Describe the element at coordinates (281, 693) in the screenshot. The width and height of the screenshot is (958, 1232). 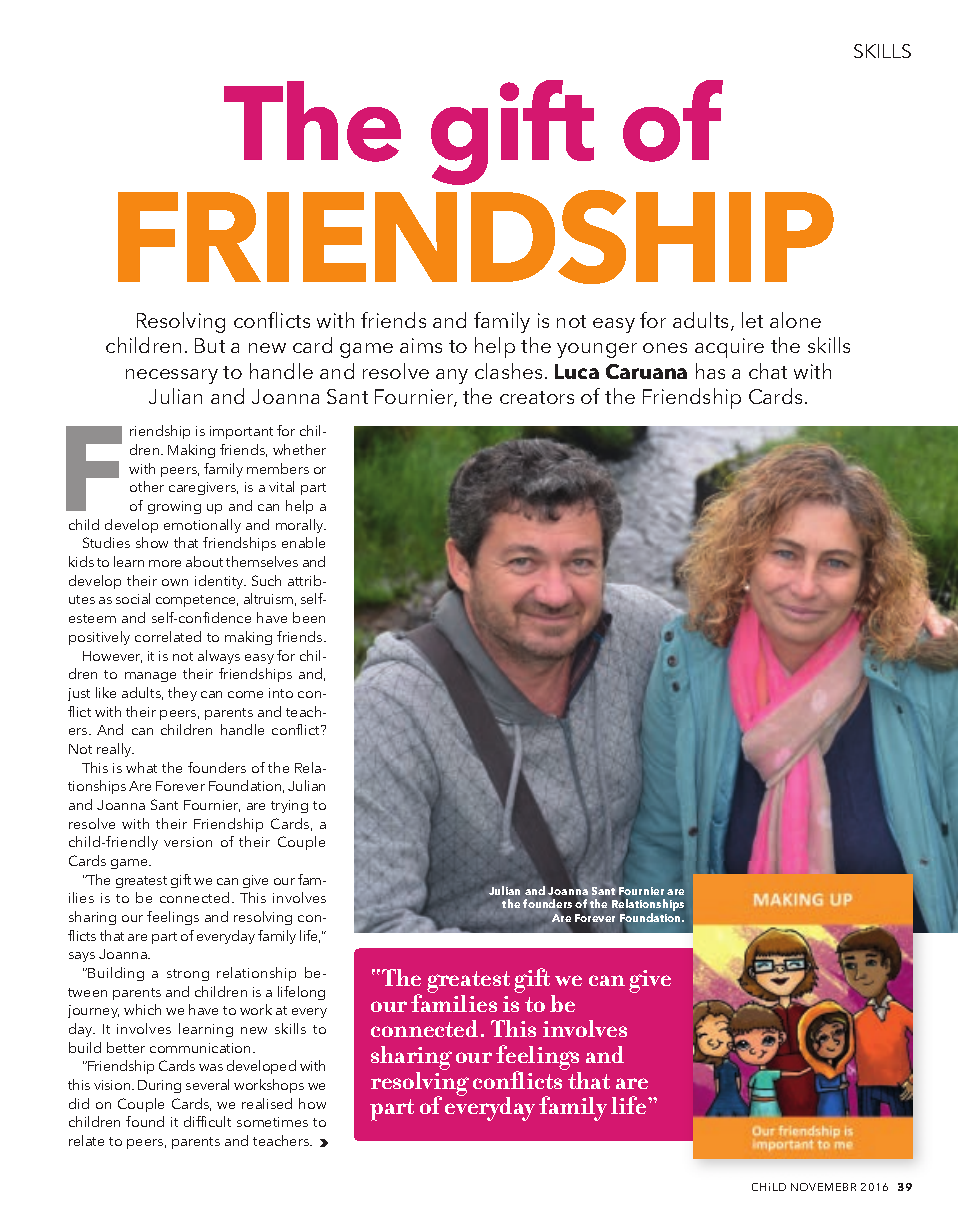
I see `into` at that location.
